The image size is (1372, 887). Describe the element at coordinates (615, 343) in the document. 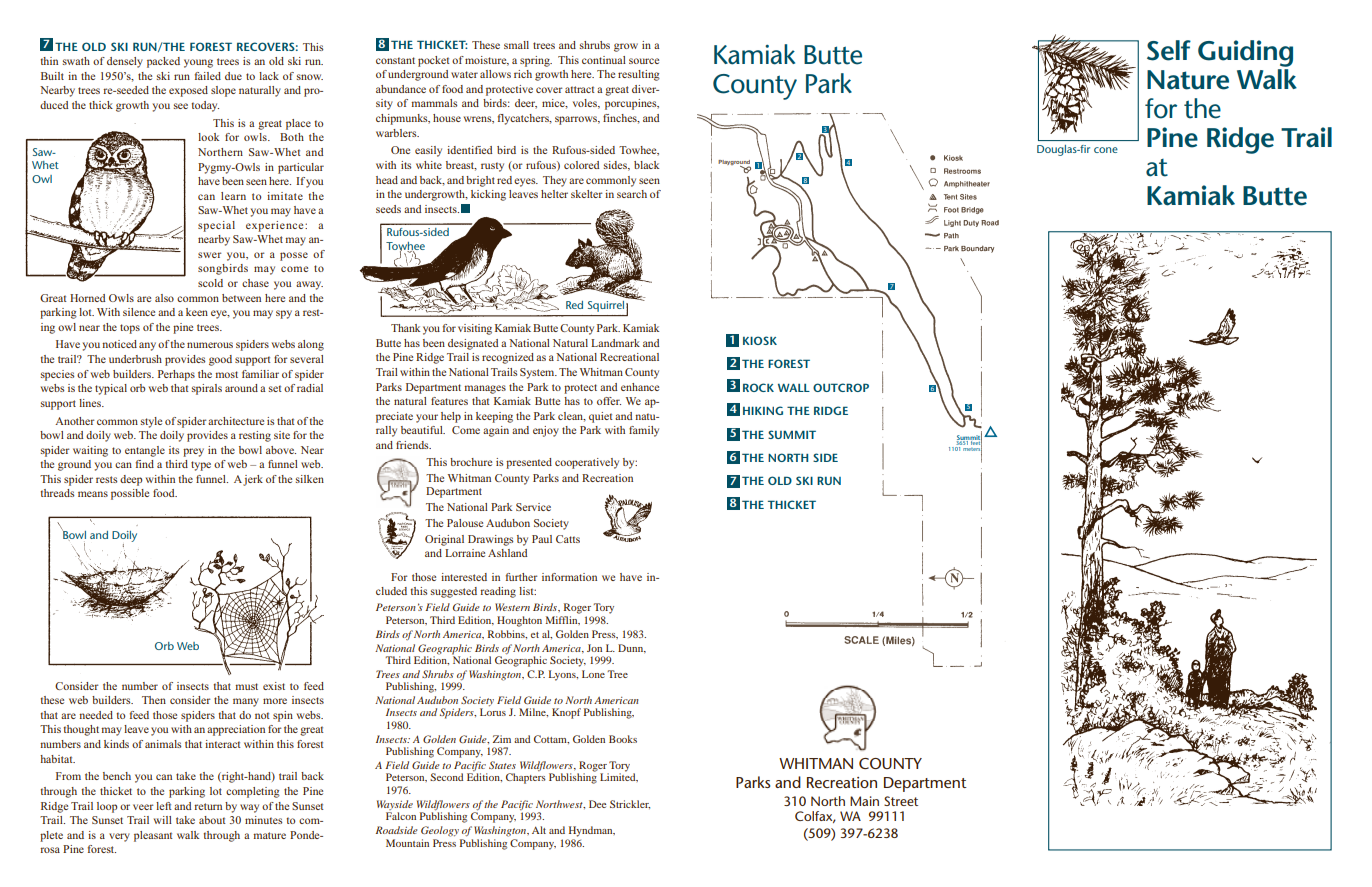

I see `Landmark` at that location.
